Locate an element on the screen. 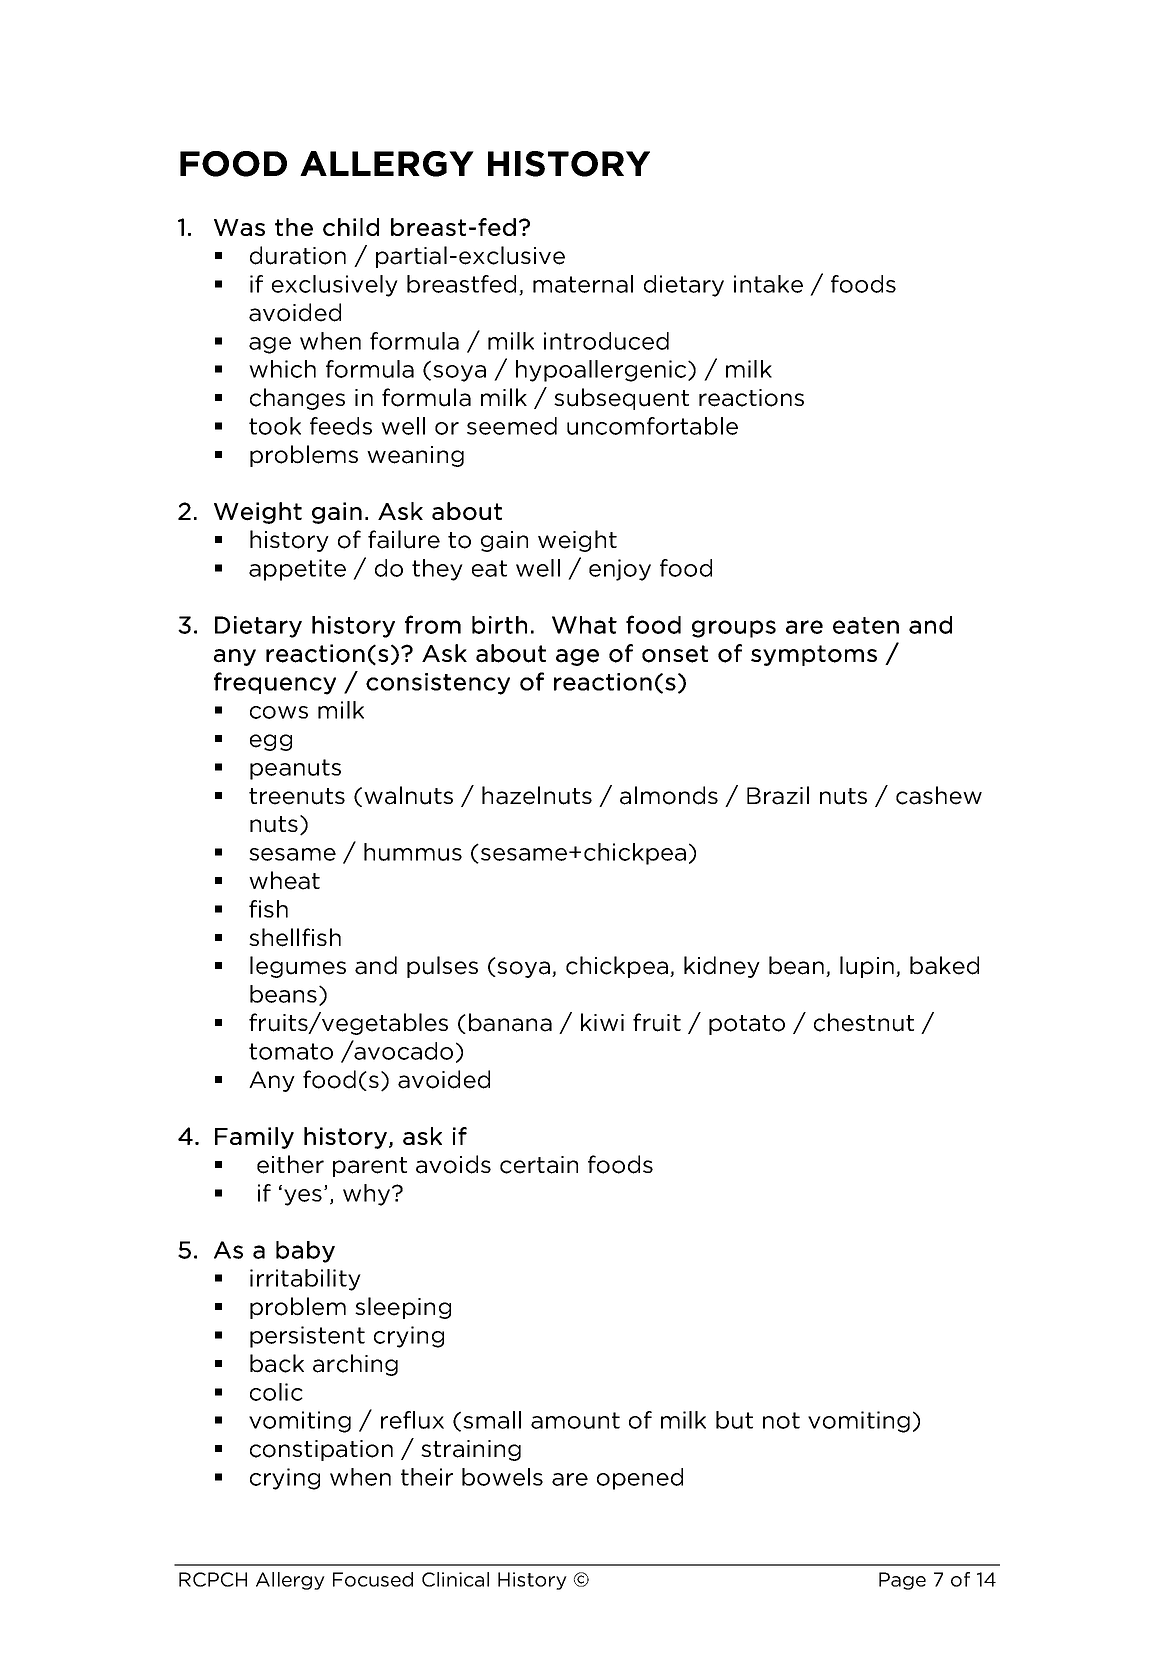  enjoy is located at coordinates (620, 570).
